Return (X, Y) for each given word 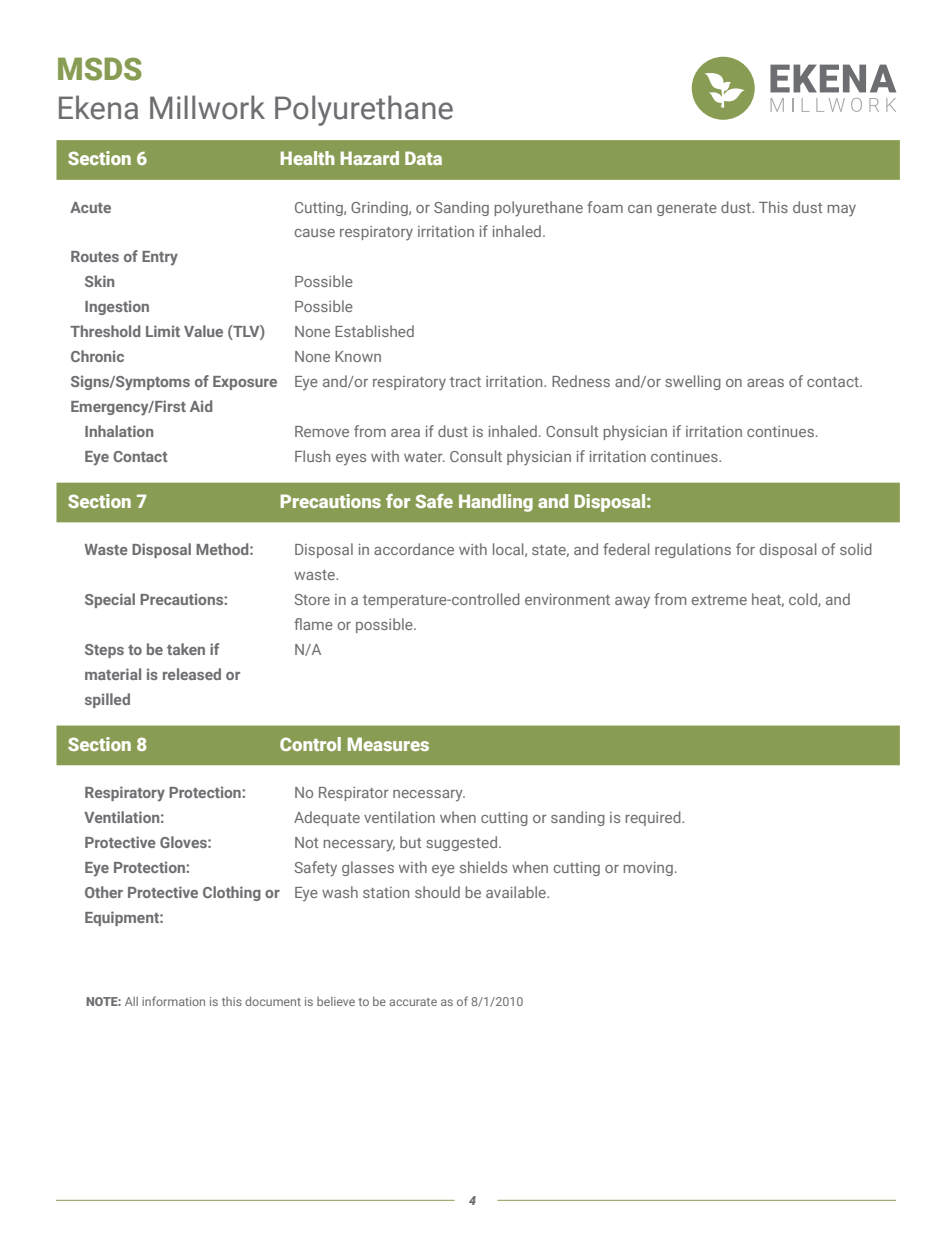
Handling (496, 503)
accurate (413, 1002)
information (173, 1001)
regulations (693, 550)
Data (423, 158)
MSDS (100, 69)
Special (110, 600)
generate (687, 209)
